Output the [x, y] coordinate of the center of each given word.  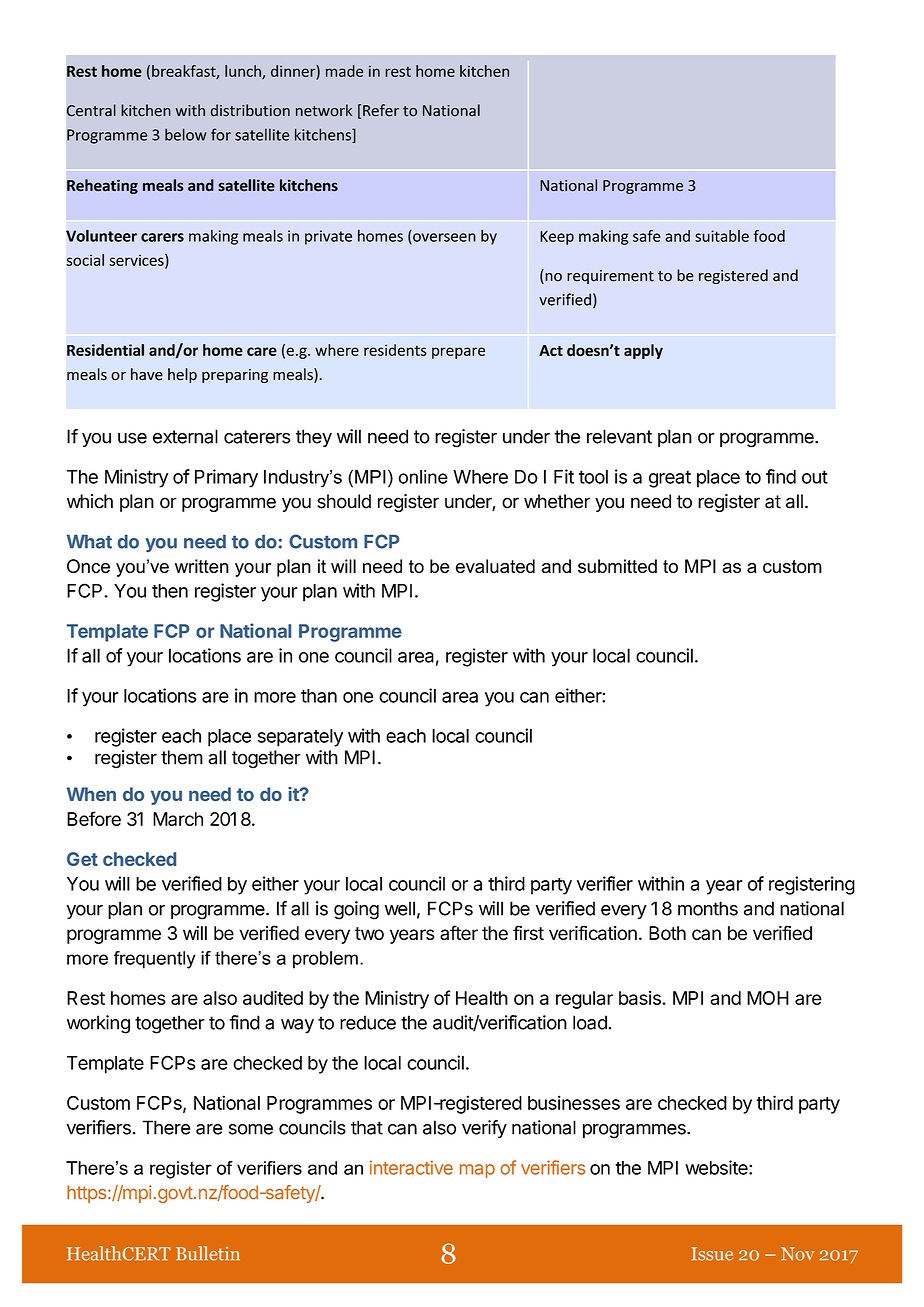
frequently [155, 960]
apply [643, 351]
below [186, 134]
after [459, 932]
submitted [617, 566]
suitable [722, 236]
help [182, 375]
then [170, 591]
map [477, 1171]
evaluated [495, 566]
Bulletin [208, 1253]
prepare [458, 353]
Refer [381, 110]
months [708, 908]
